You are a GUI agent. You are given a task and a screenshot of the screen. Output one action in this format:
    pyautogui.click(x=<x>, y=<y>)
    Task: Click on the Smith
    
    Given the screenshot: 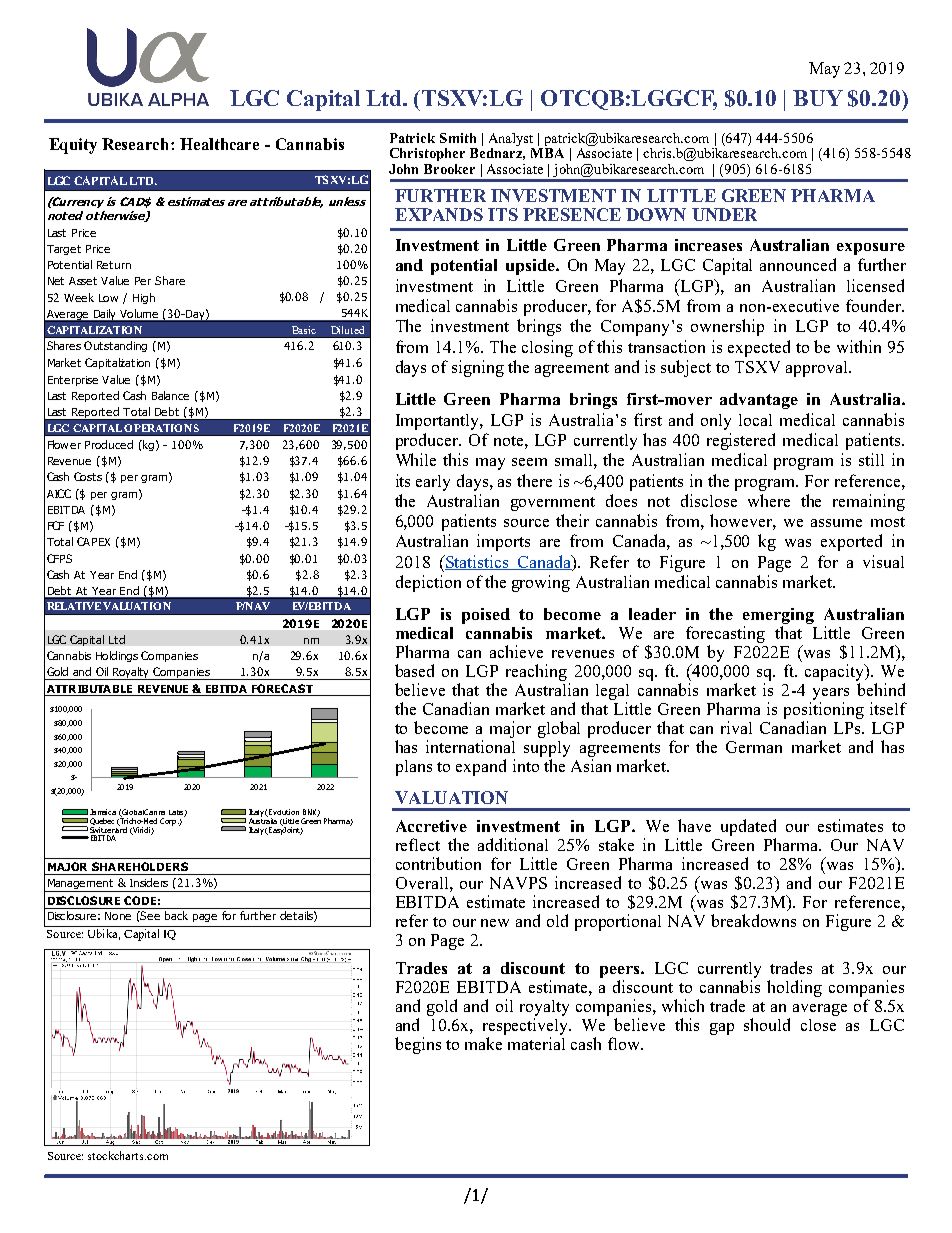 What is the action you would take?
    pyautogui.click(x=458, y=138)
